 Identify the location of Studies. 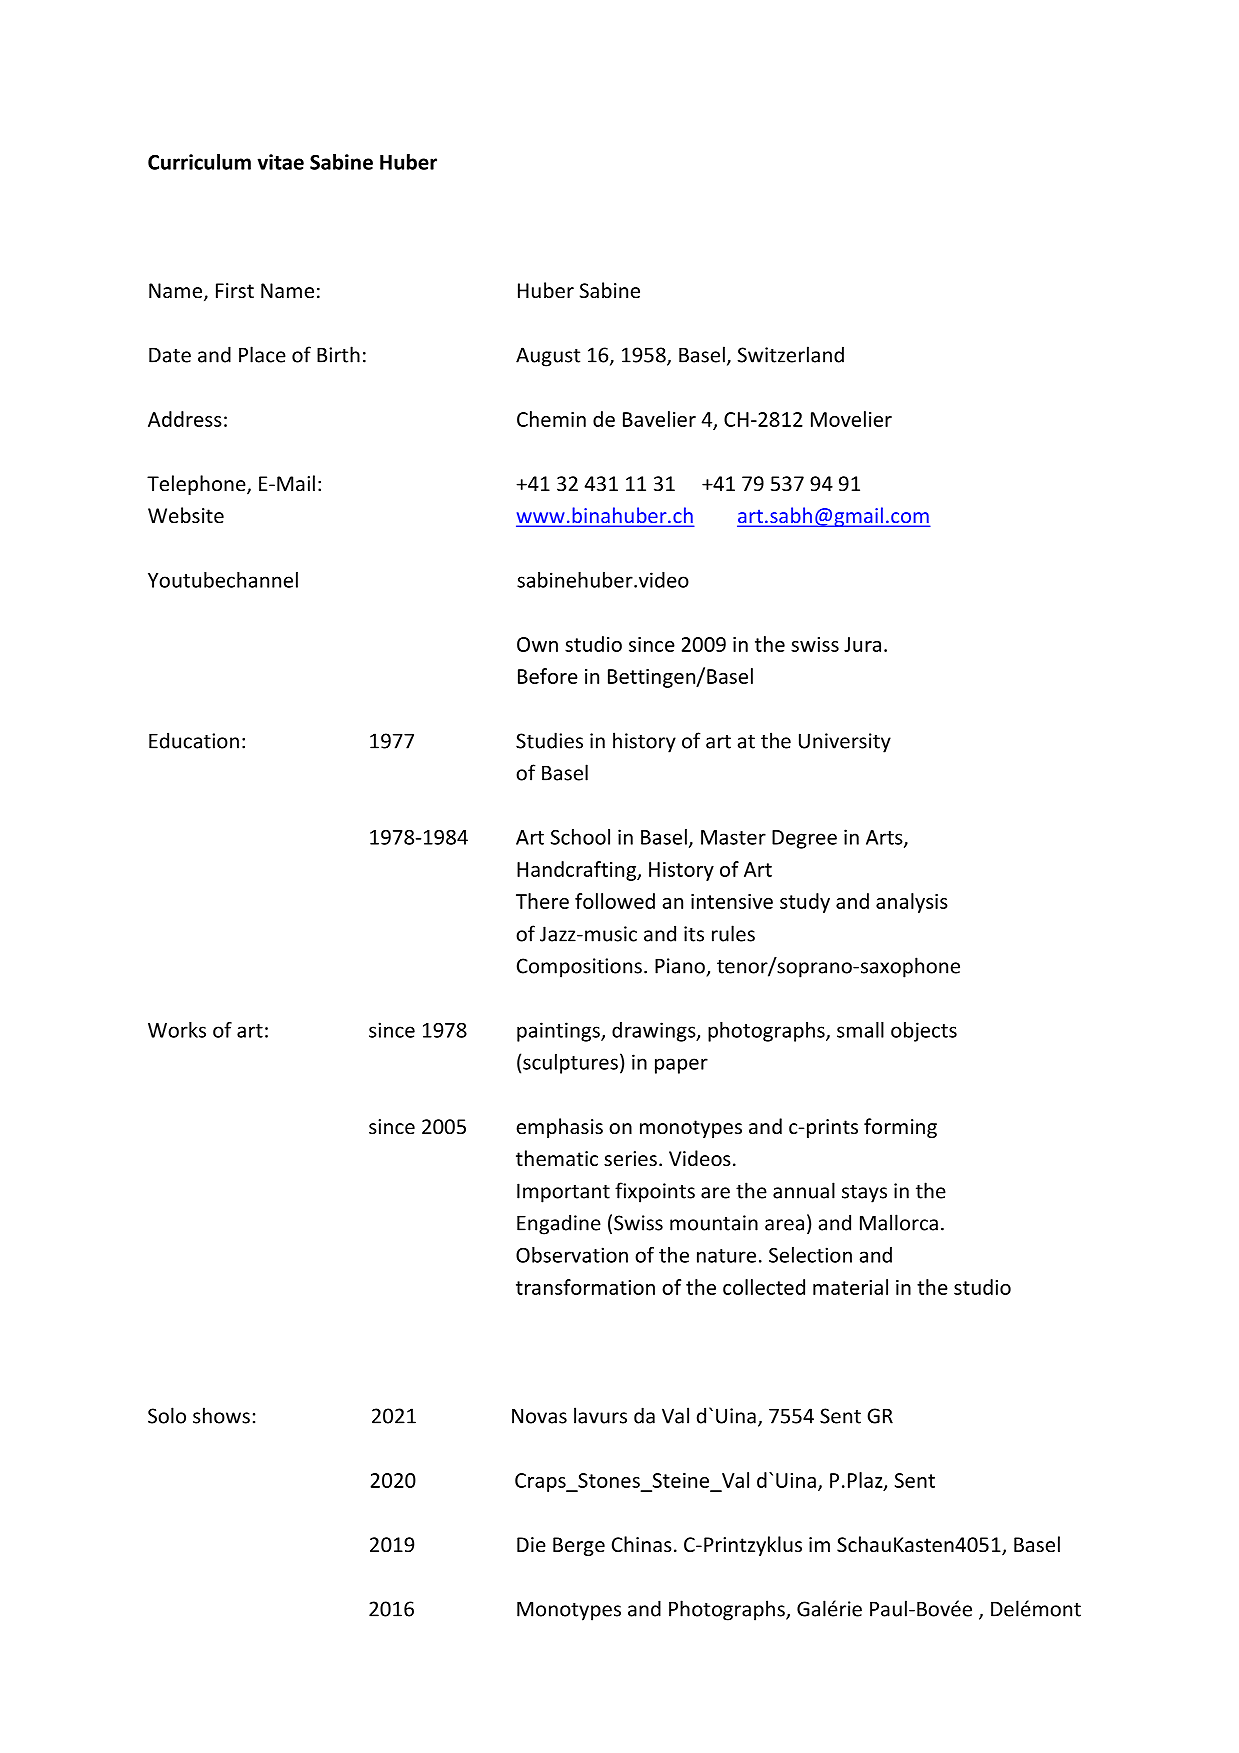
(549, 740).
